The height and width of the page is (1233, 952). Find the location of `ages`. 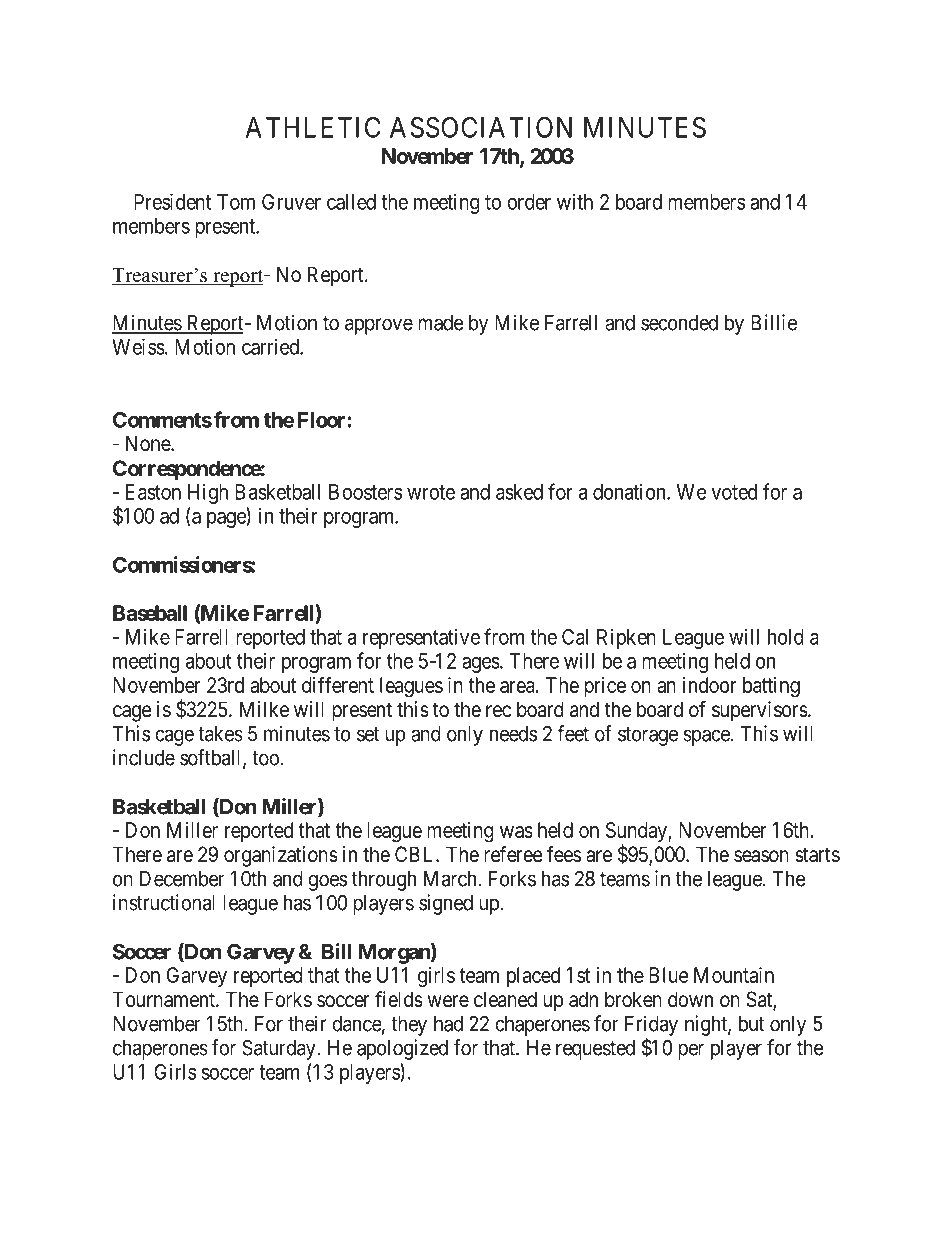

ages is located at coordinates (481, 665).
